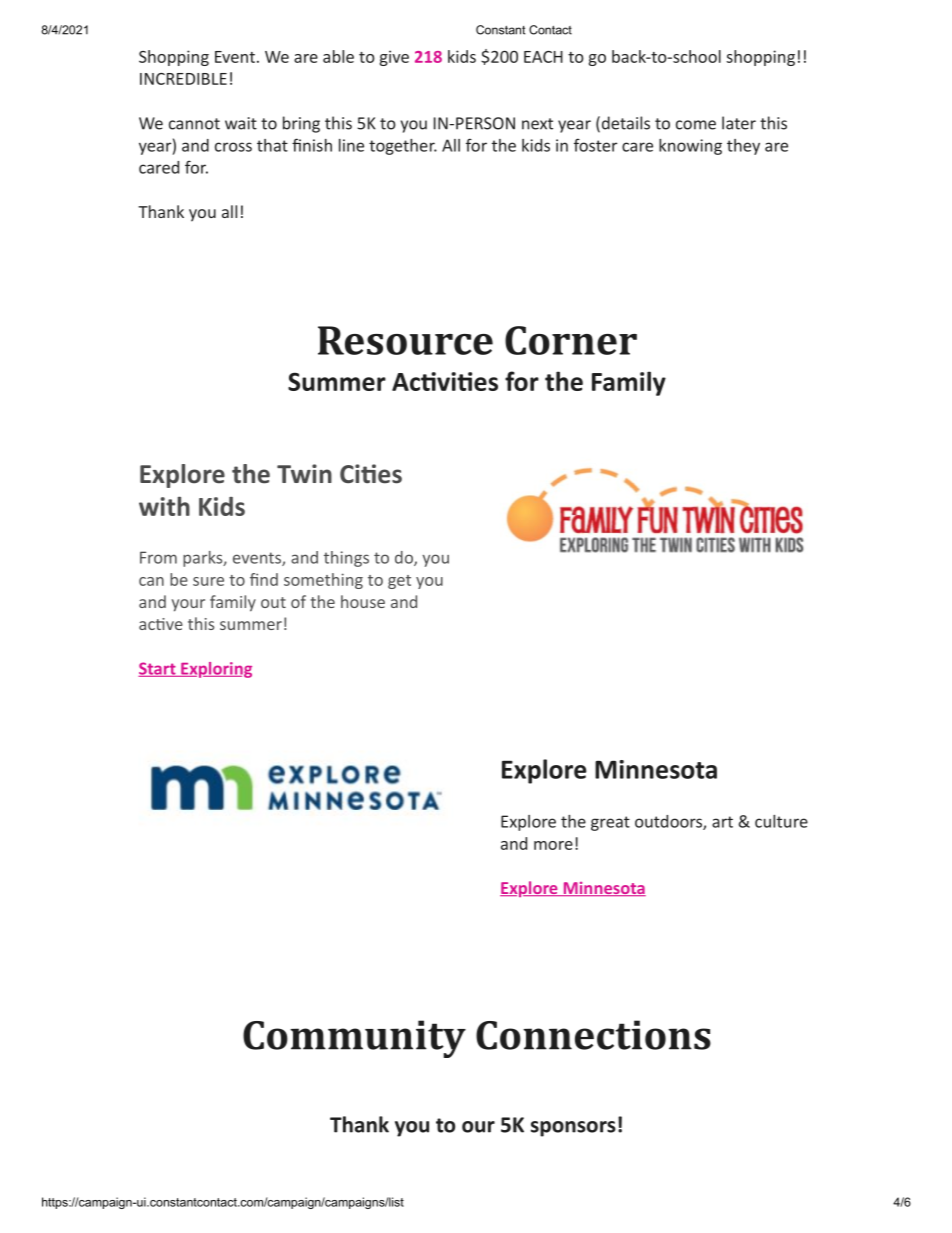  What do you see at coordinates (573, 1129) in the page?
I see `sponsors` at bounding box center [573, 1129].
